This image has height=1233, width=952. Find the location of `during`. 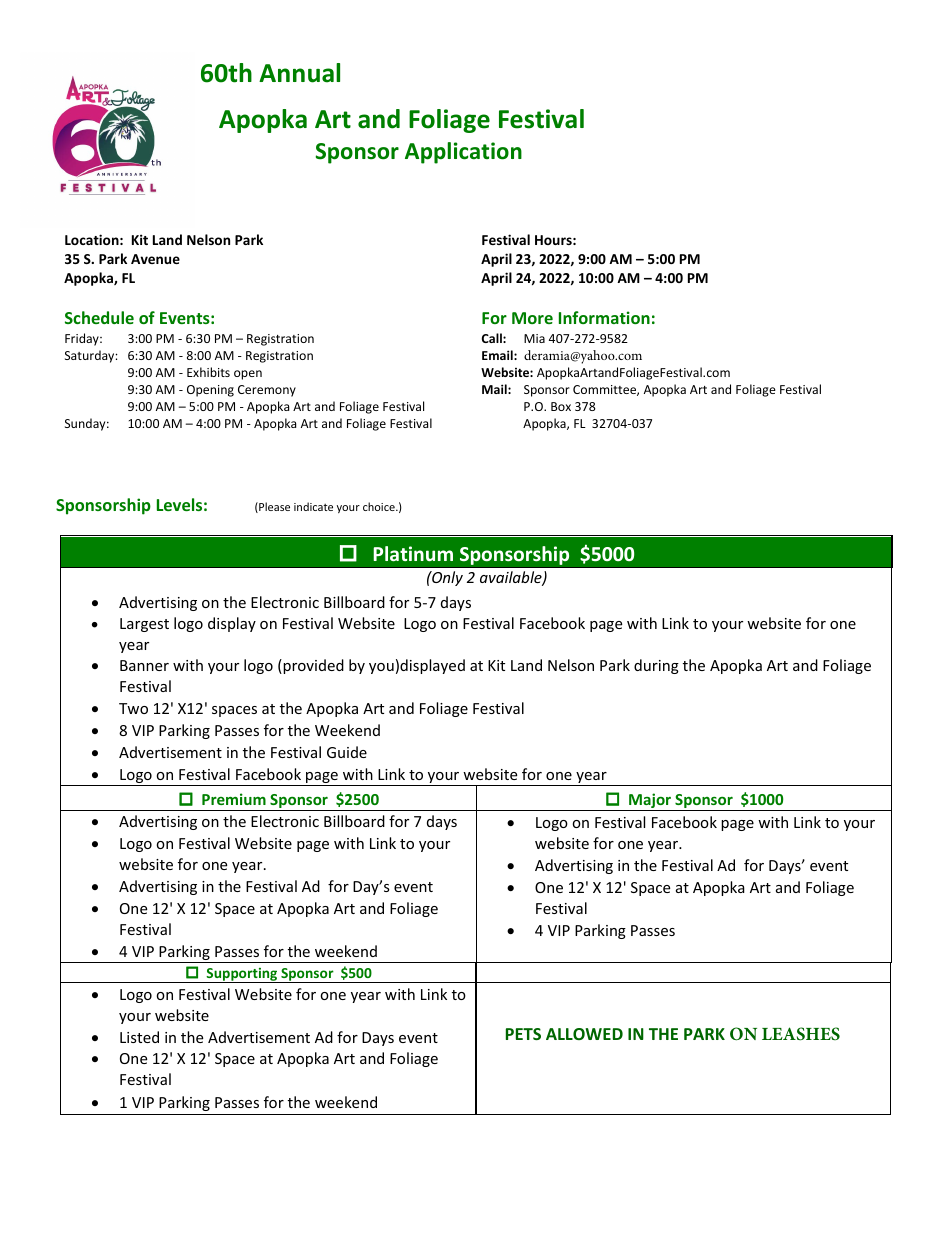

during is located at coordinates (656, 666).
